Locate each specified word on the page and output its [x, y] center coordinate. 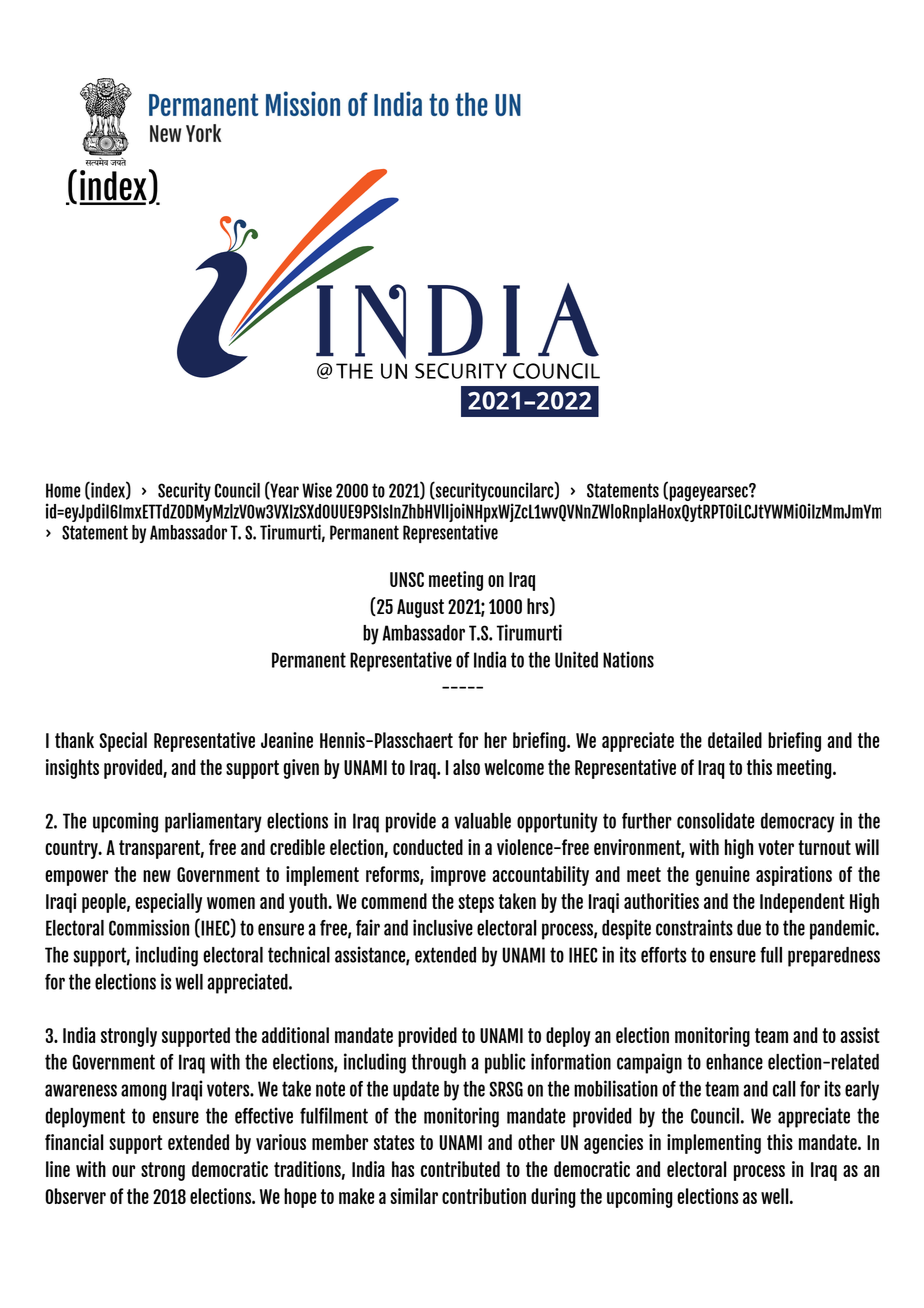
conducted [428, 847]
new [157, 876]
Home [63, 490]
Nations [628, 659]
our [123, 1171]
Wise [317, 490]
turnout [824, 847]
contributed [460, 1169]
